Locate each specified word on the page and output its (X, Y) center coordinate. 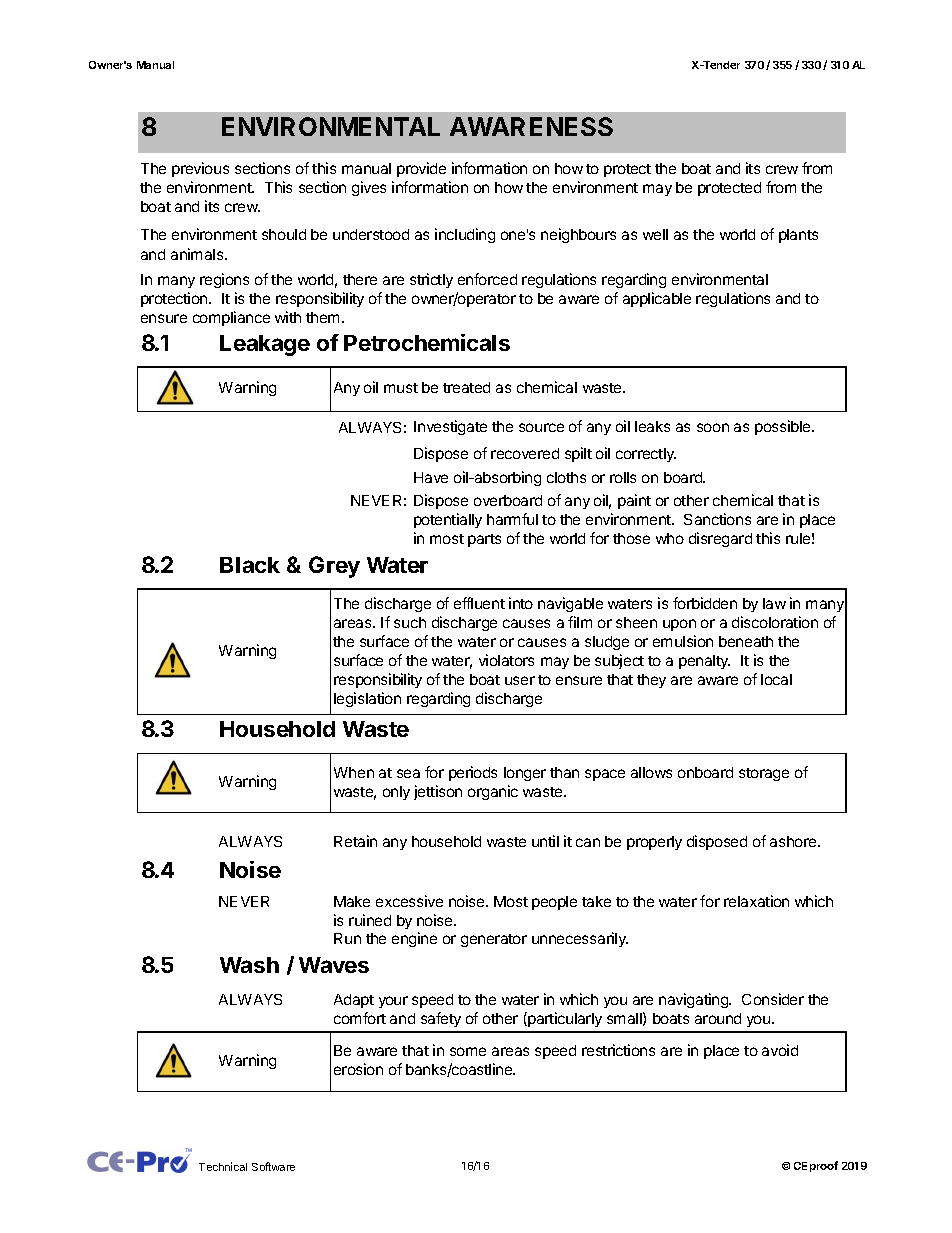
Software (273, 1166)
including (465, 235)
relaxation (756, 901)
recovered (525, 453)
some (468, 1051)
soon (713, 427)
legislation (367, 699)
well (655, 234)
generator (494, 940)
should (284, 234)
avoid (780, 1050)
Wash (249, 965)
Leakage (265, 345)
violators (506, 660)
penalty (704, 662)
